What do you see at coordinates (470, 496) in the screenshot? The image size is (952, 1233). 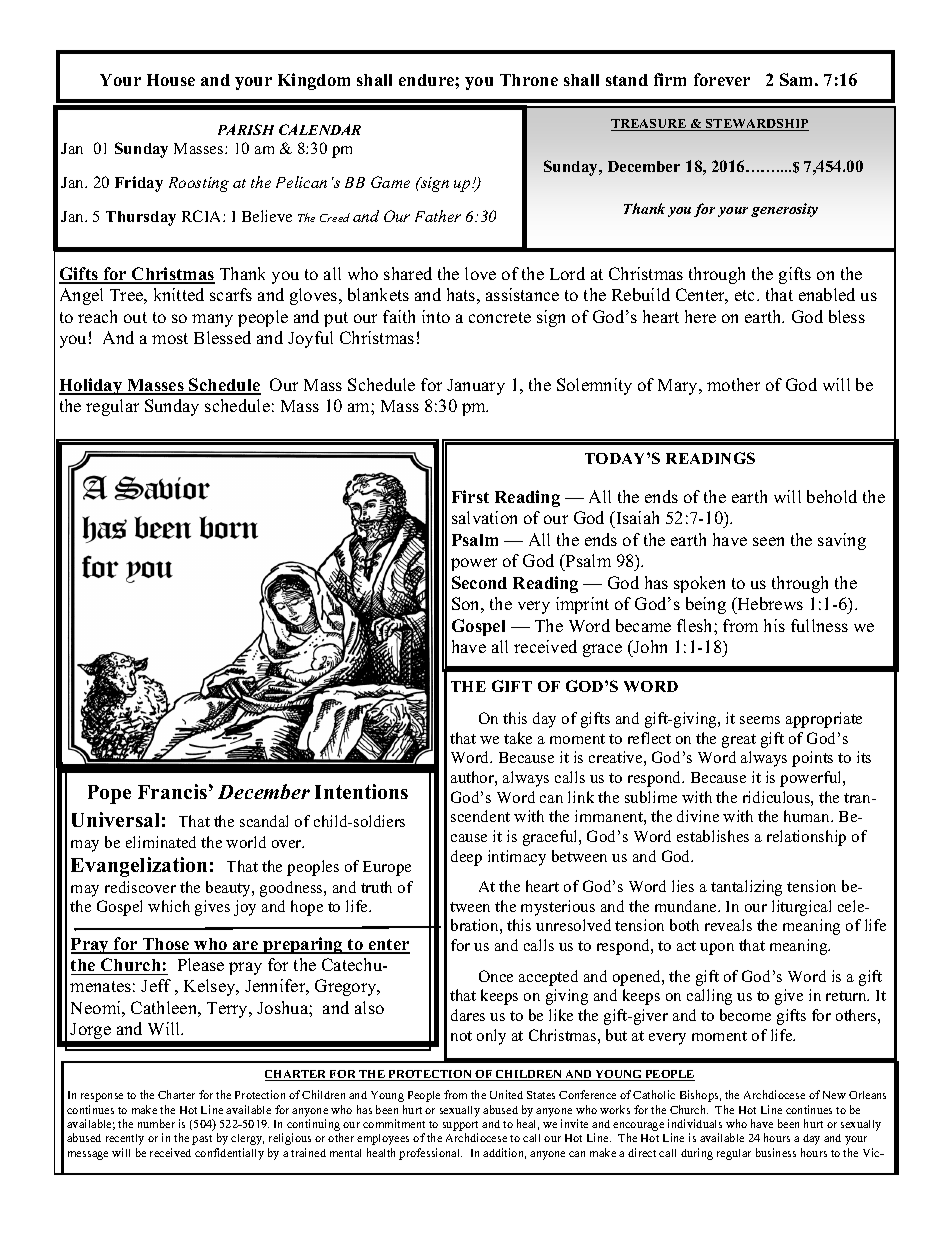 I see `First` at bounding box center [470, 496].
